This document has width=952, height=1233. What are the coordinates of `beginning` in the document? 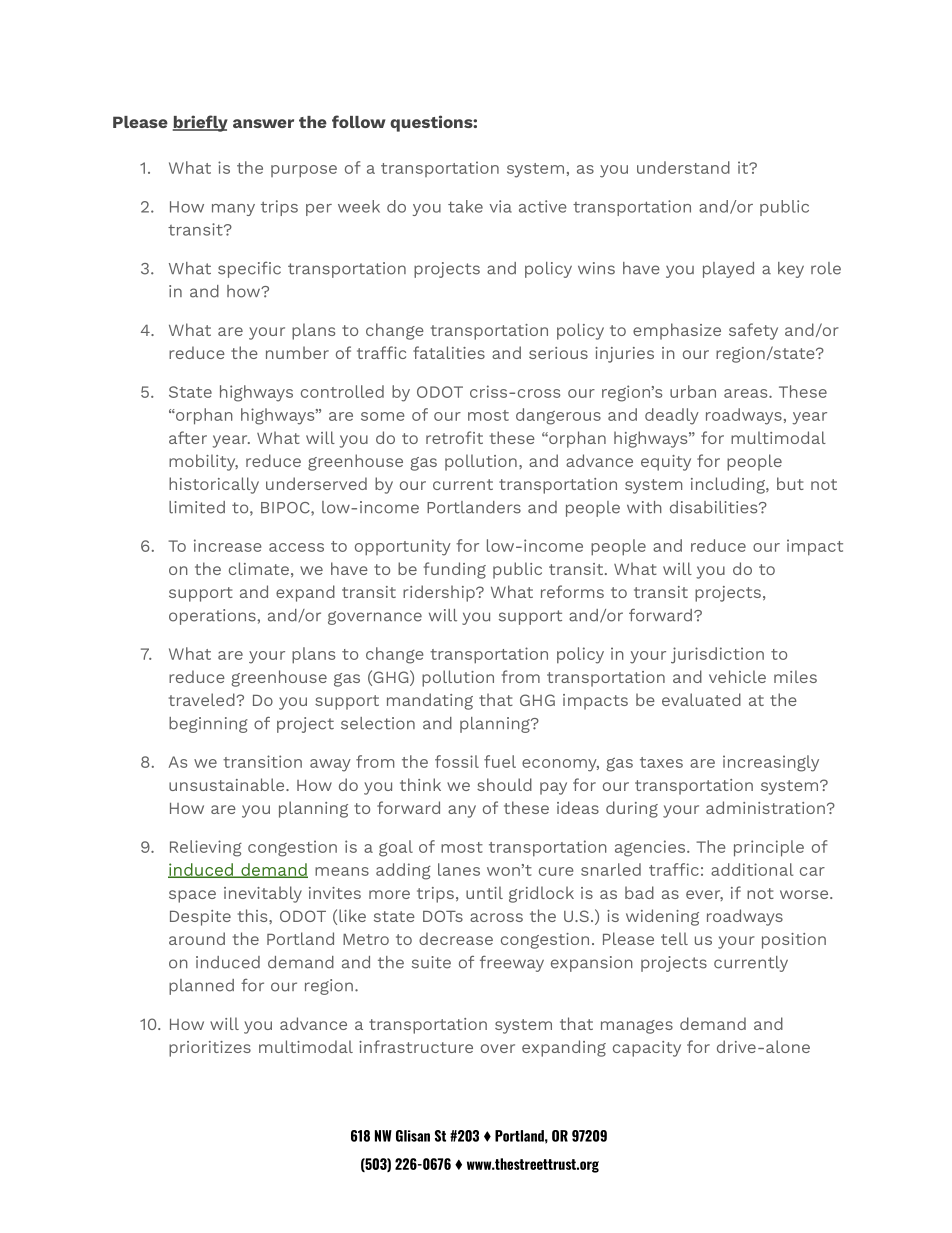 It's located at (208, 725).
